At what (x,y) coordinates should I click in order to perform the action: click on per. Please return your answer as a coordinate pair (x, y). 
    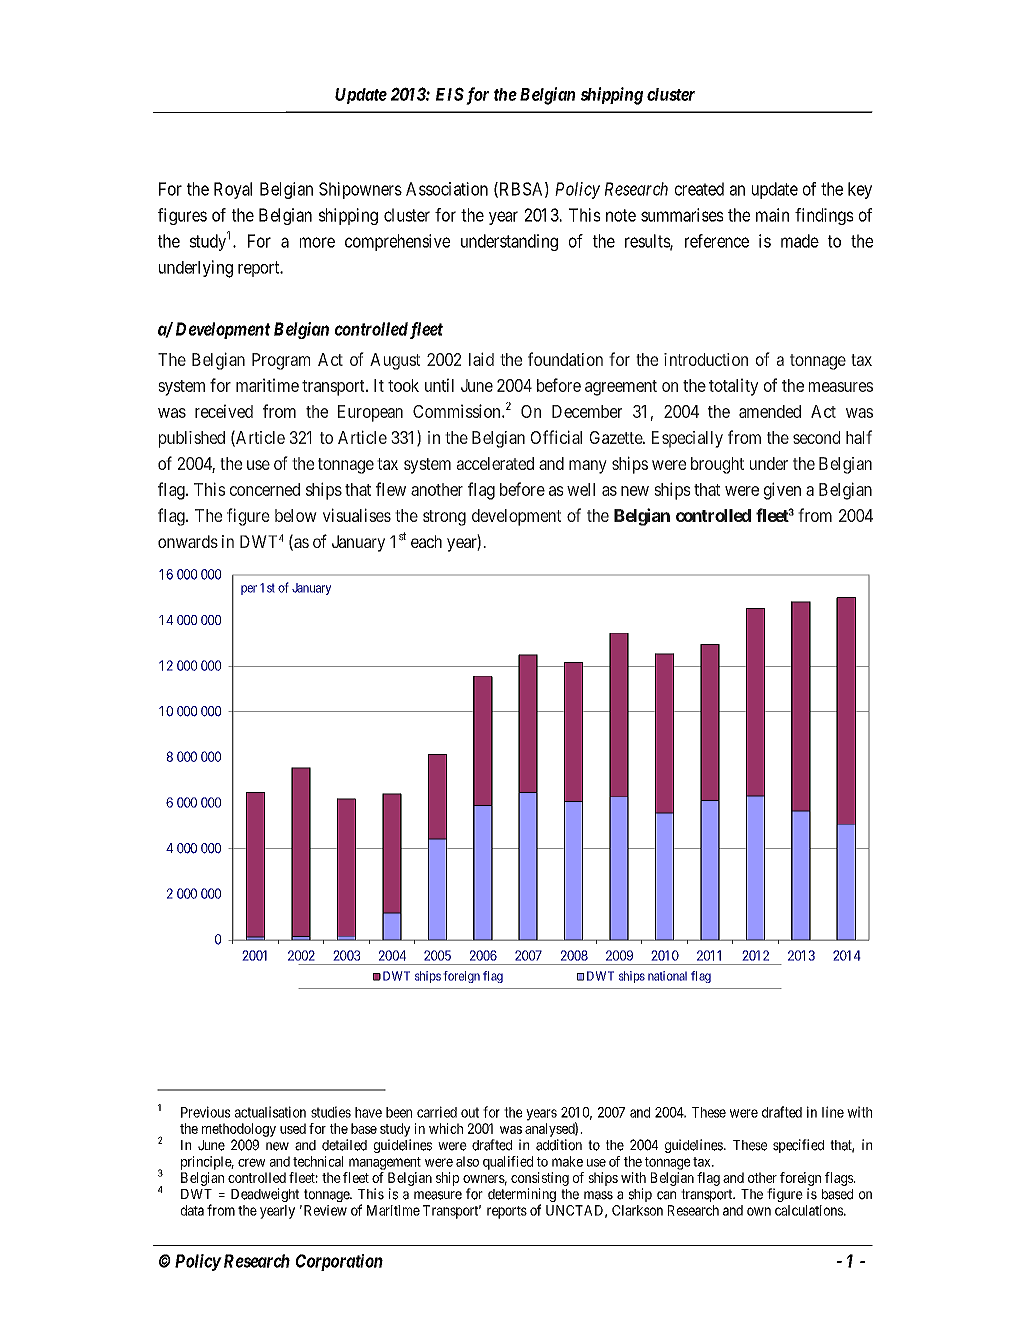
    Looking at the image, I should click on (249, 590).
